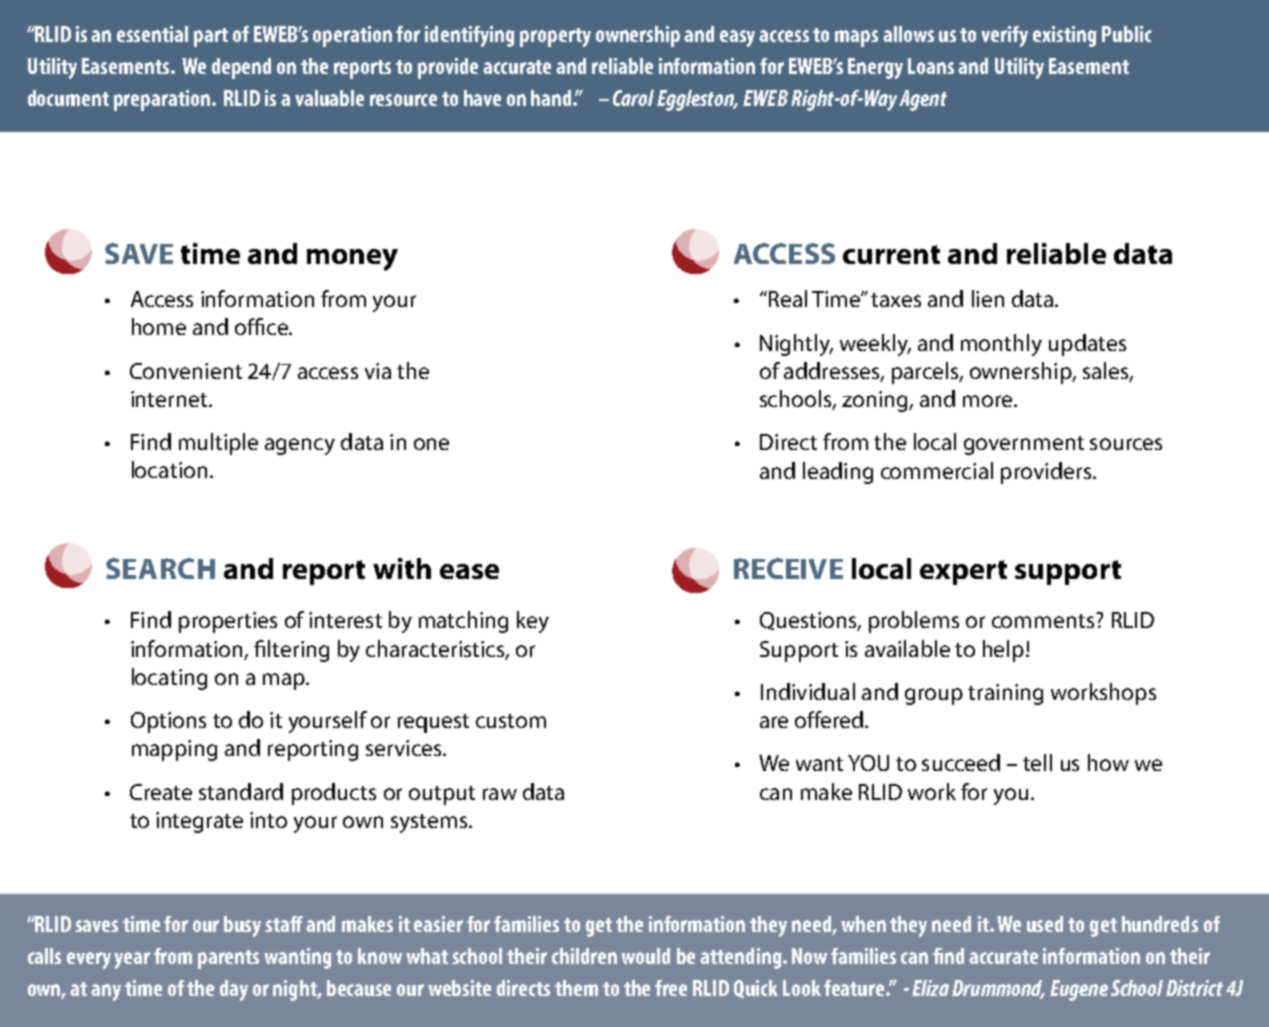 This screenshot has height=1027, width=1269. I want to click on Carol, so click(633, 98).
